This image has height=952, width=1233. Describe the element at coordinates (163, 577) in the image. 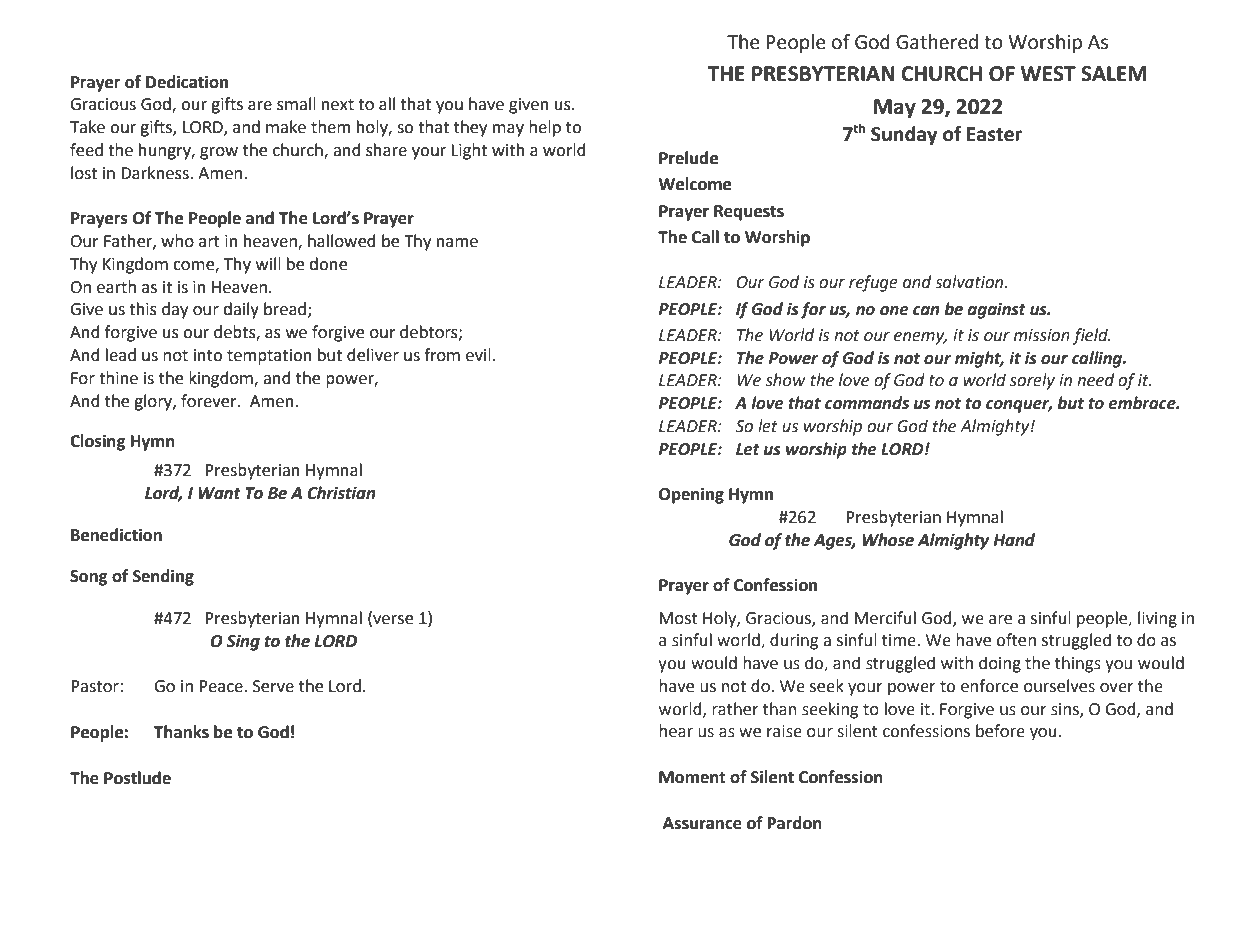

I see `Sending` at that location.
